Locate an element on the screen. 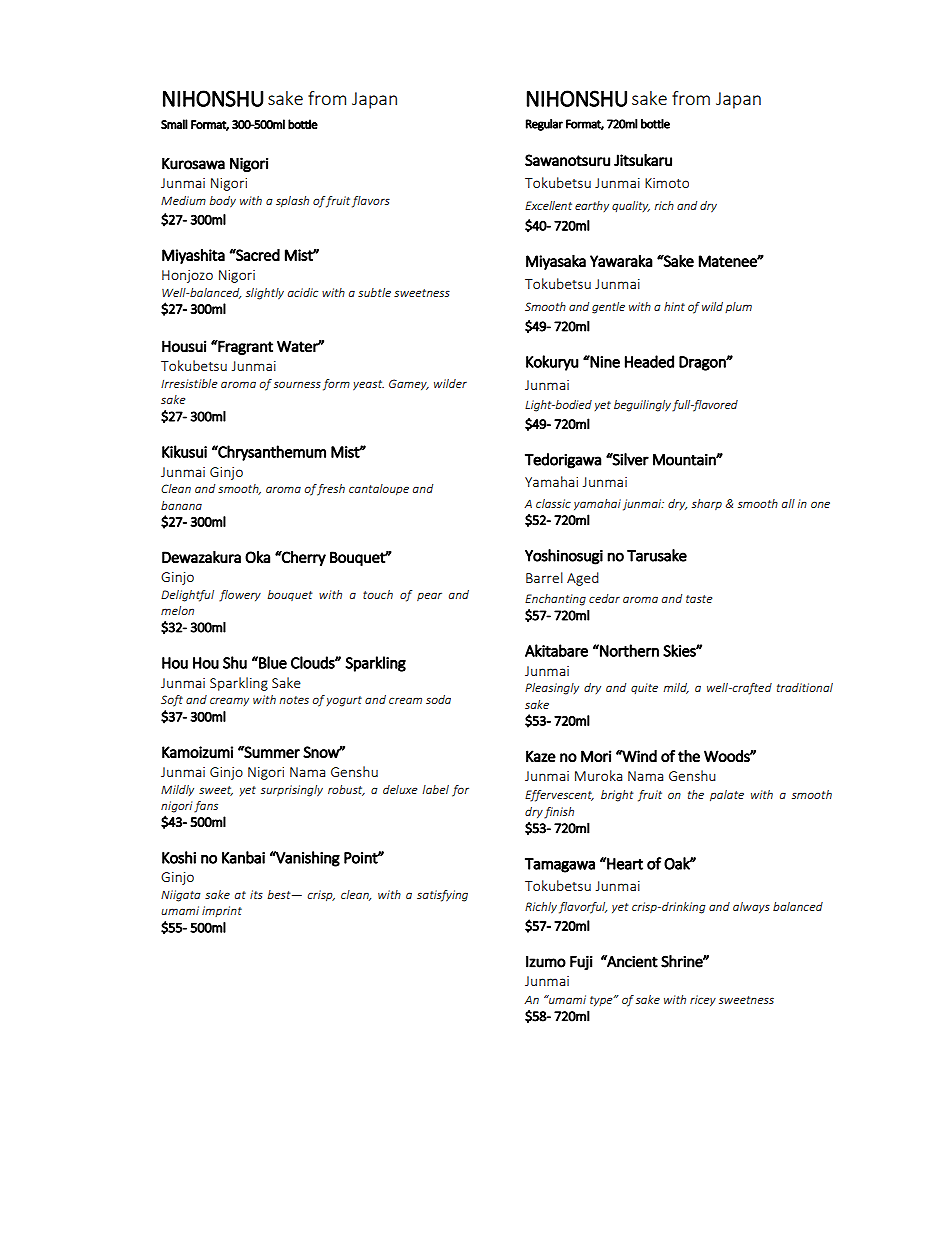 The width and height of the screenshot is (952, 1233). flowery is located at coordinates (240, 596).
